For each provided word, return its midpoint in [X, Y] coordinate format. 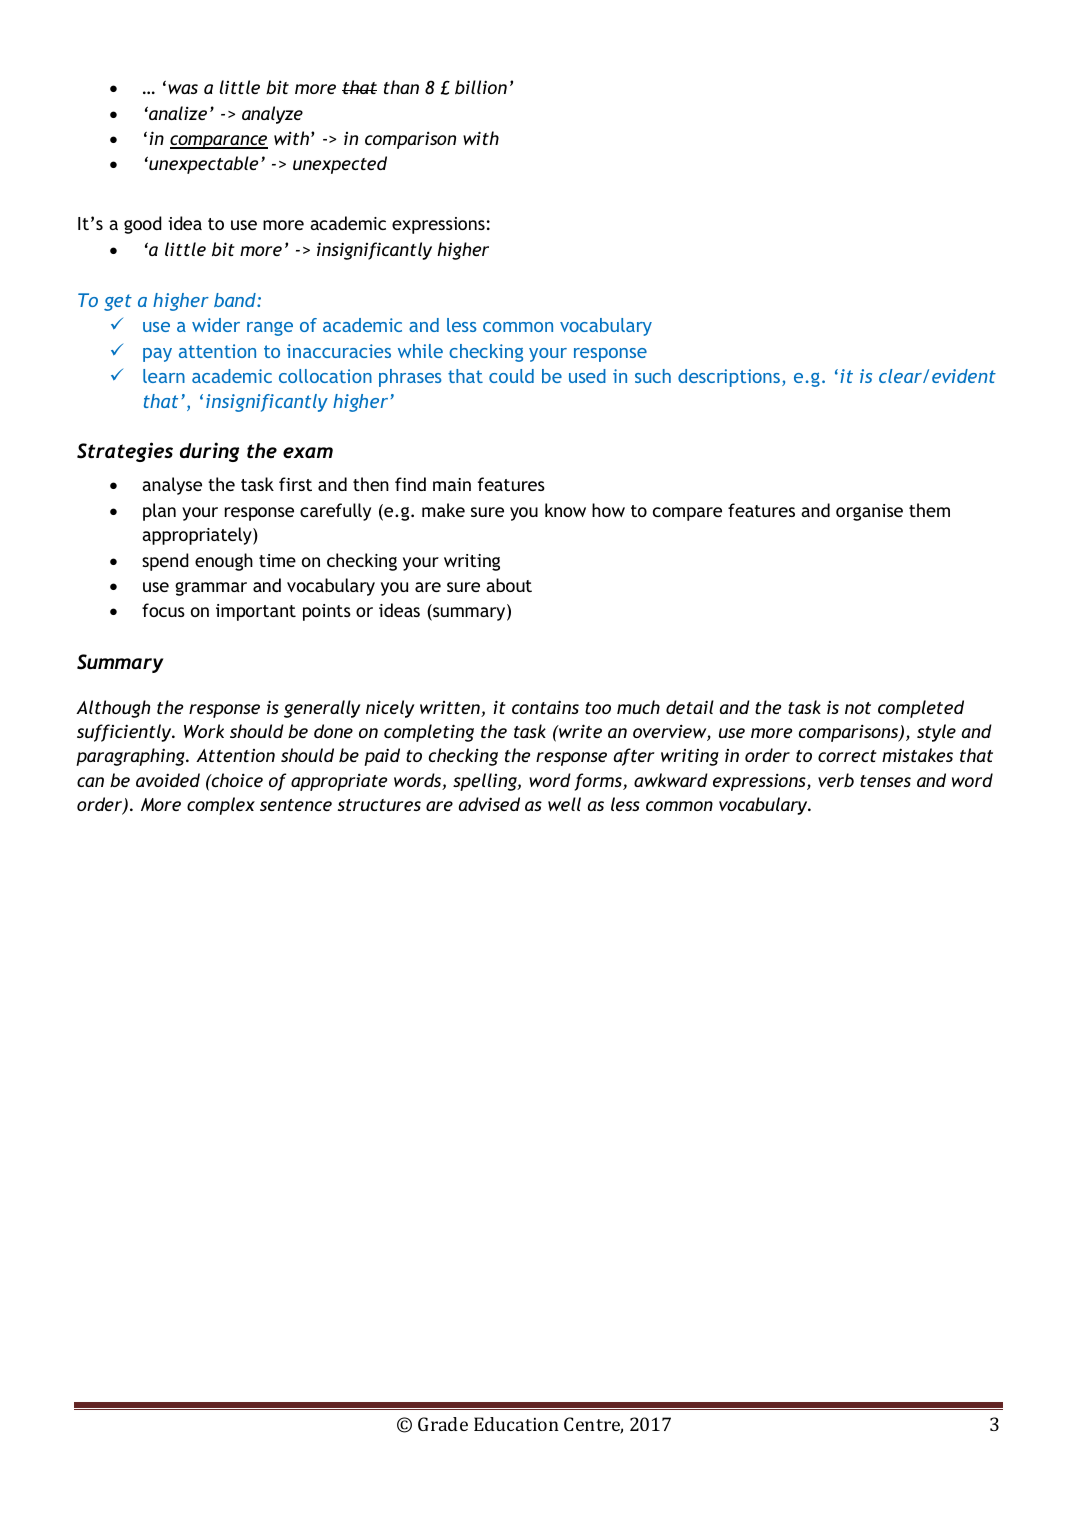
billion [481, 87]
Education [516, 1424]
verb [836, 780]
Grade [443, 1424]
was [183, 89]
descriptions [730, 378]
